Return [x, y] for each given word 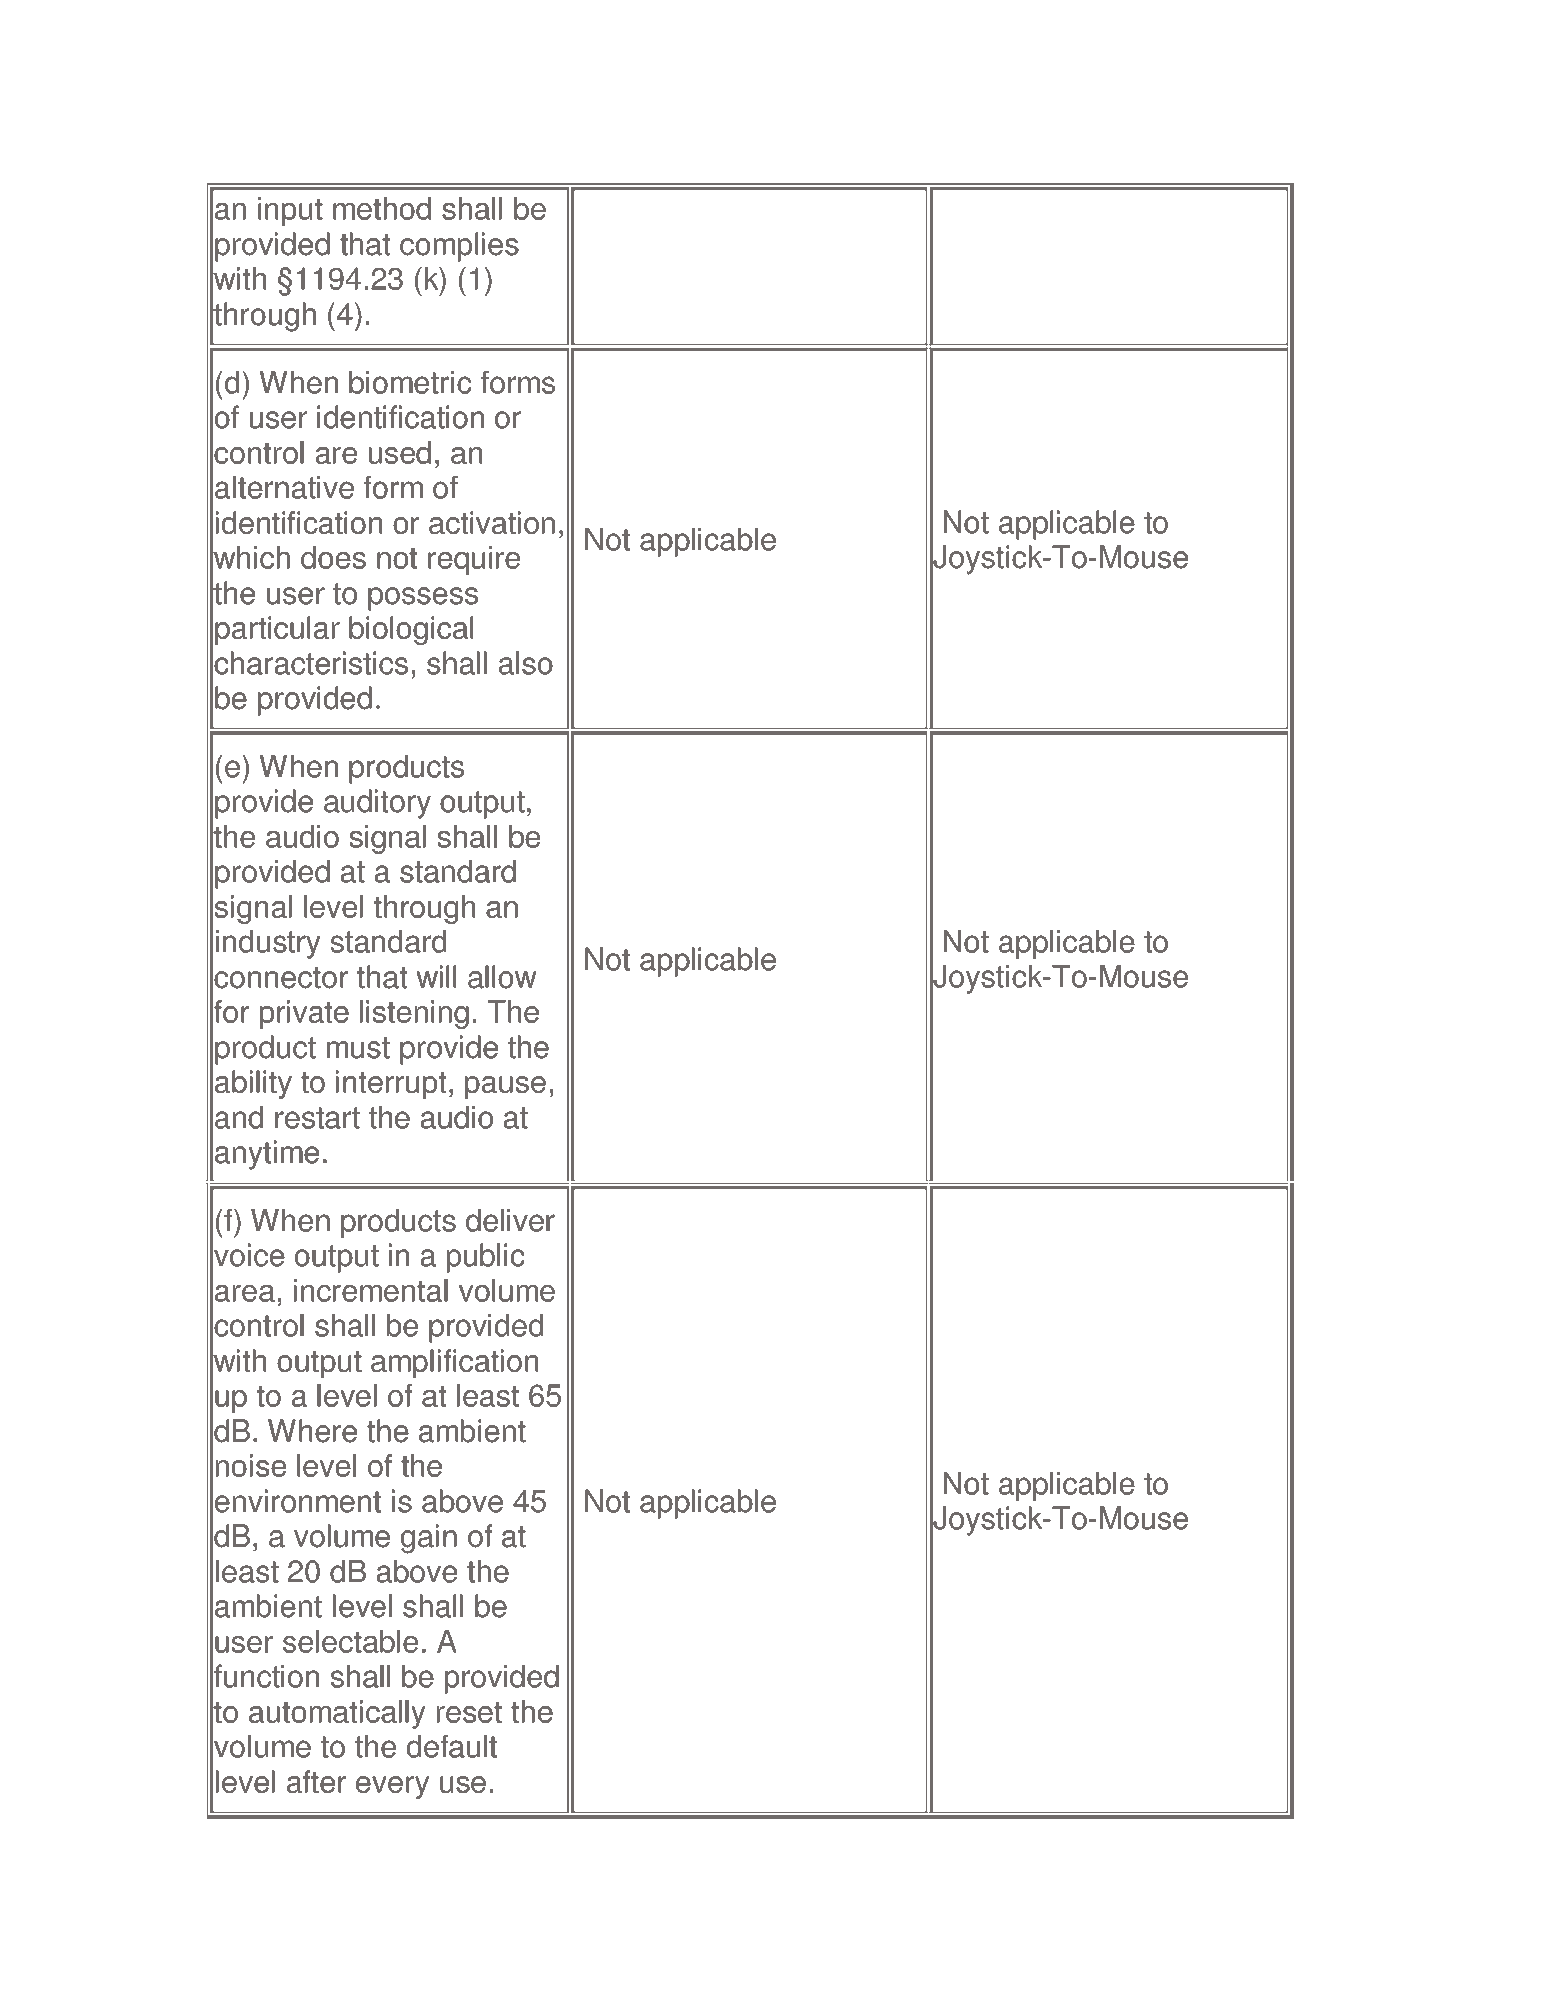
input [290, 211]
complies [459, 247]
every [392, 1787]
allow [502, 977]
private [304, 1014]
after [316, 1781]
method [382, 208]
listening [414, 1014]
